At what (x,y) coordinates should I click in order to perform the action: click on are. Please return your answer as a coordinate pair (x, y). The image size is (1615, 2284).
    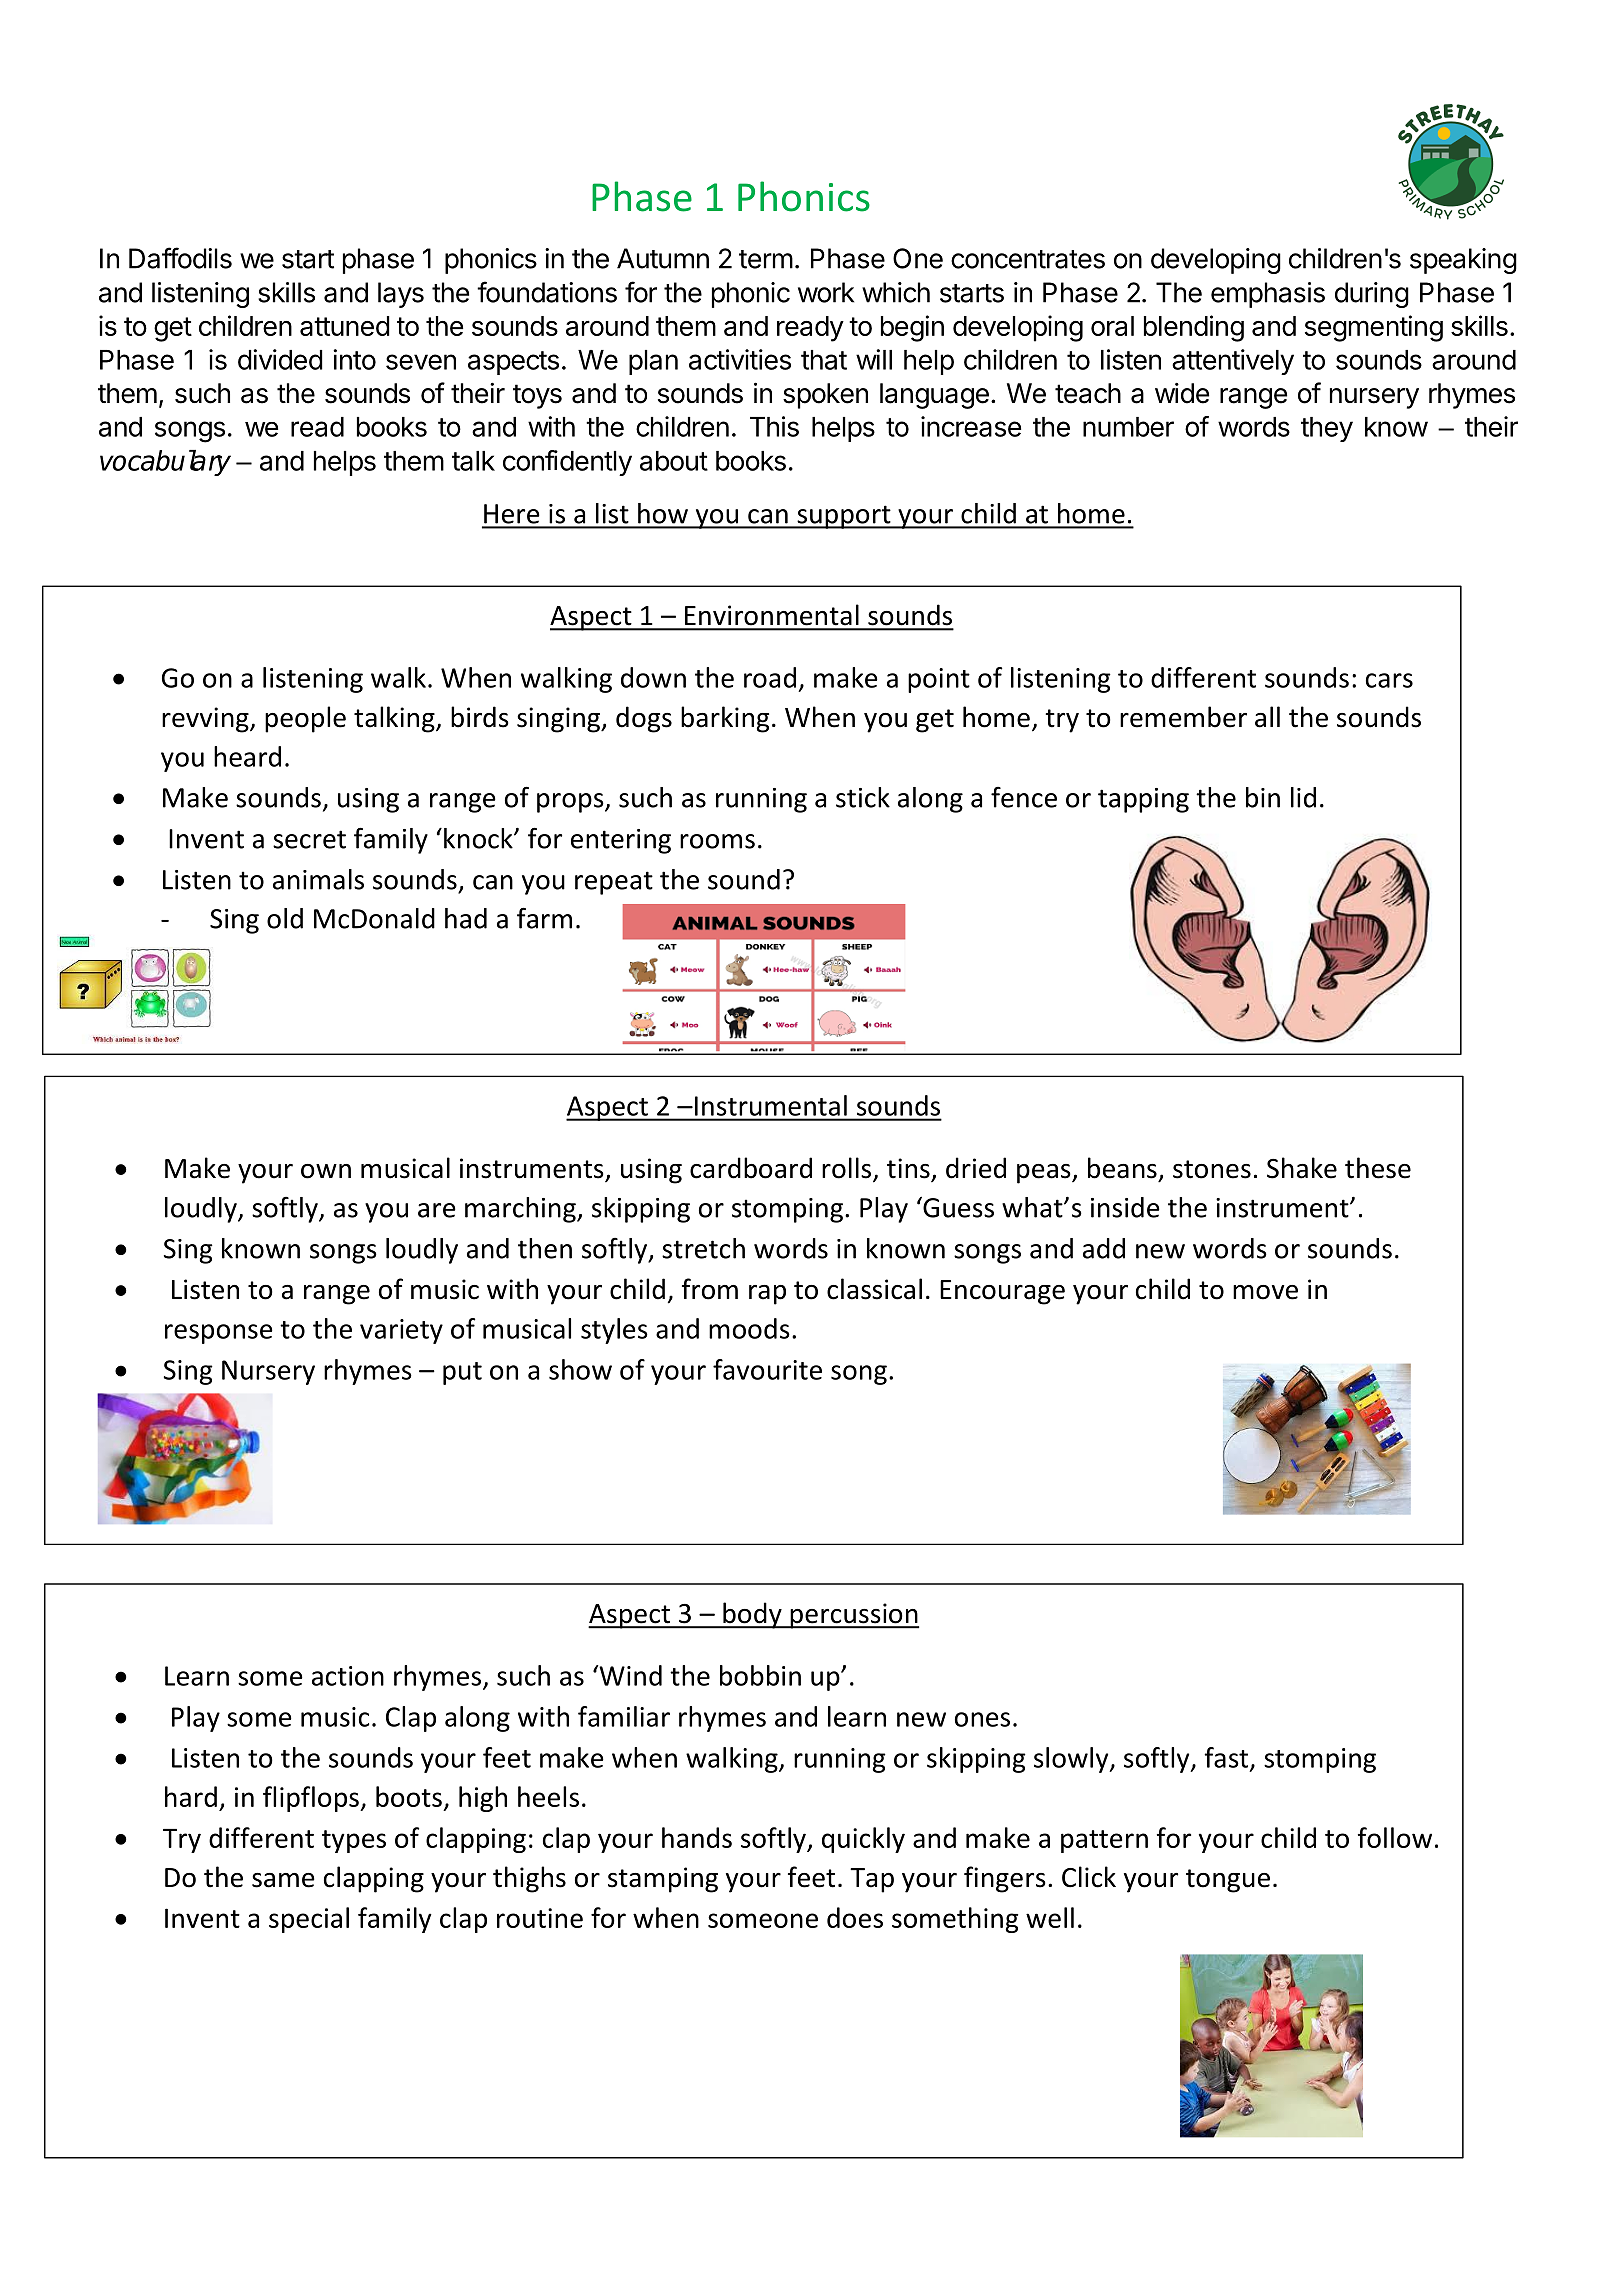
    Looking at the image, I should click on (437, 1210).
